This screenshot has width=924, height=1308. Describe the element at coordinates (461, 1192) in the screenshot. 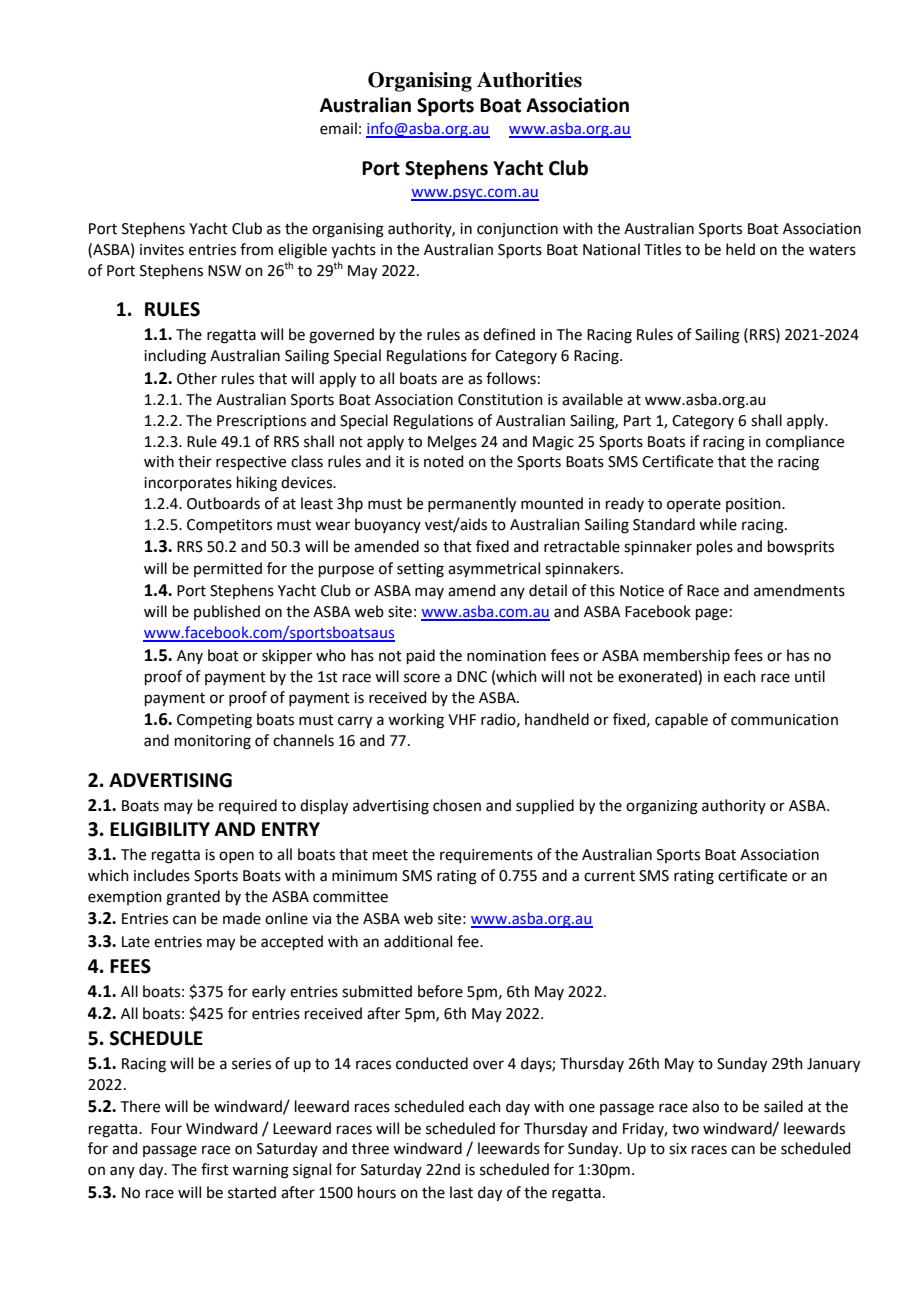

I see `last` at that location.
